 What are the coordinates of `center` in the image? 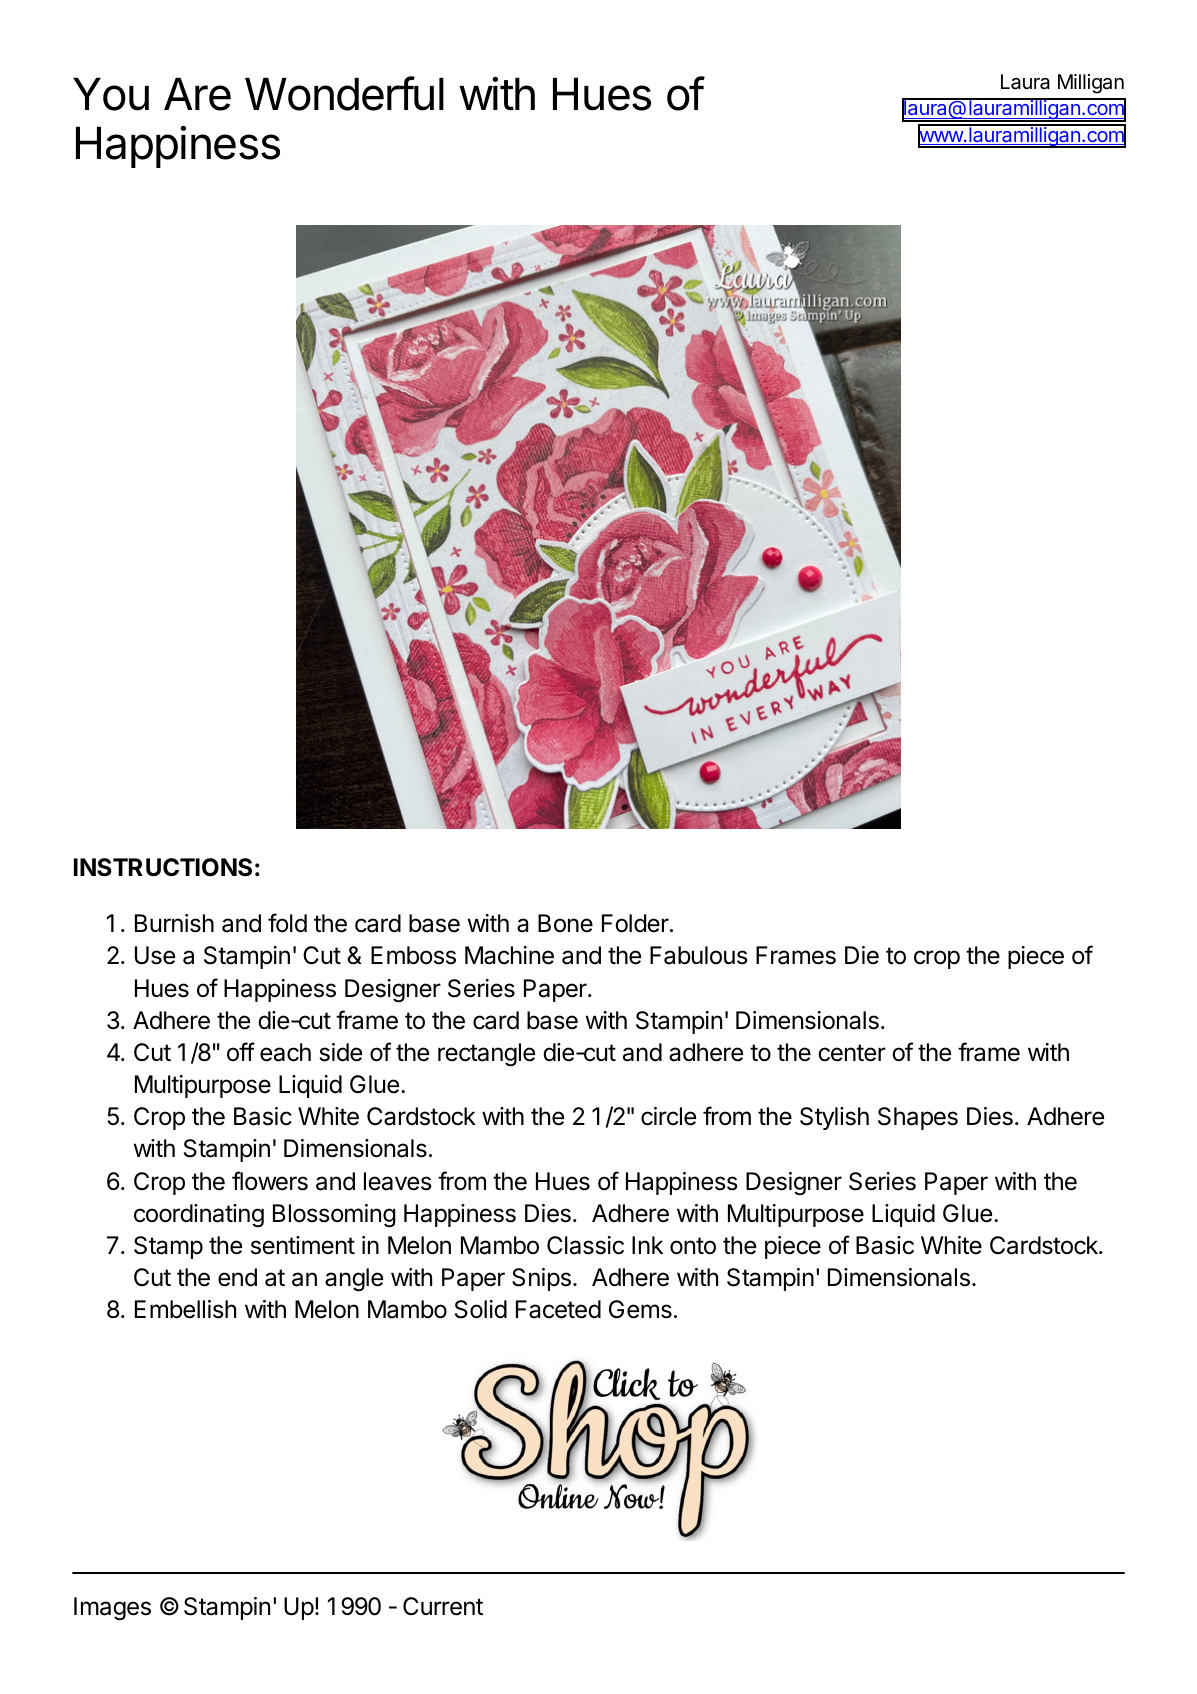 It's located at (852, 1053).
